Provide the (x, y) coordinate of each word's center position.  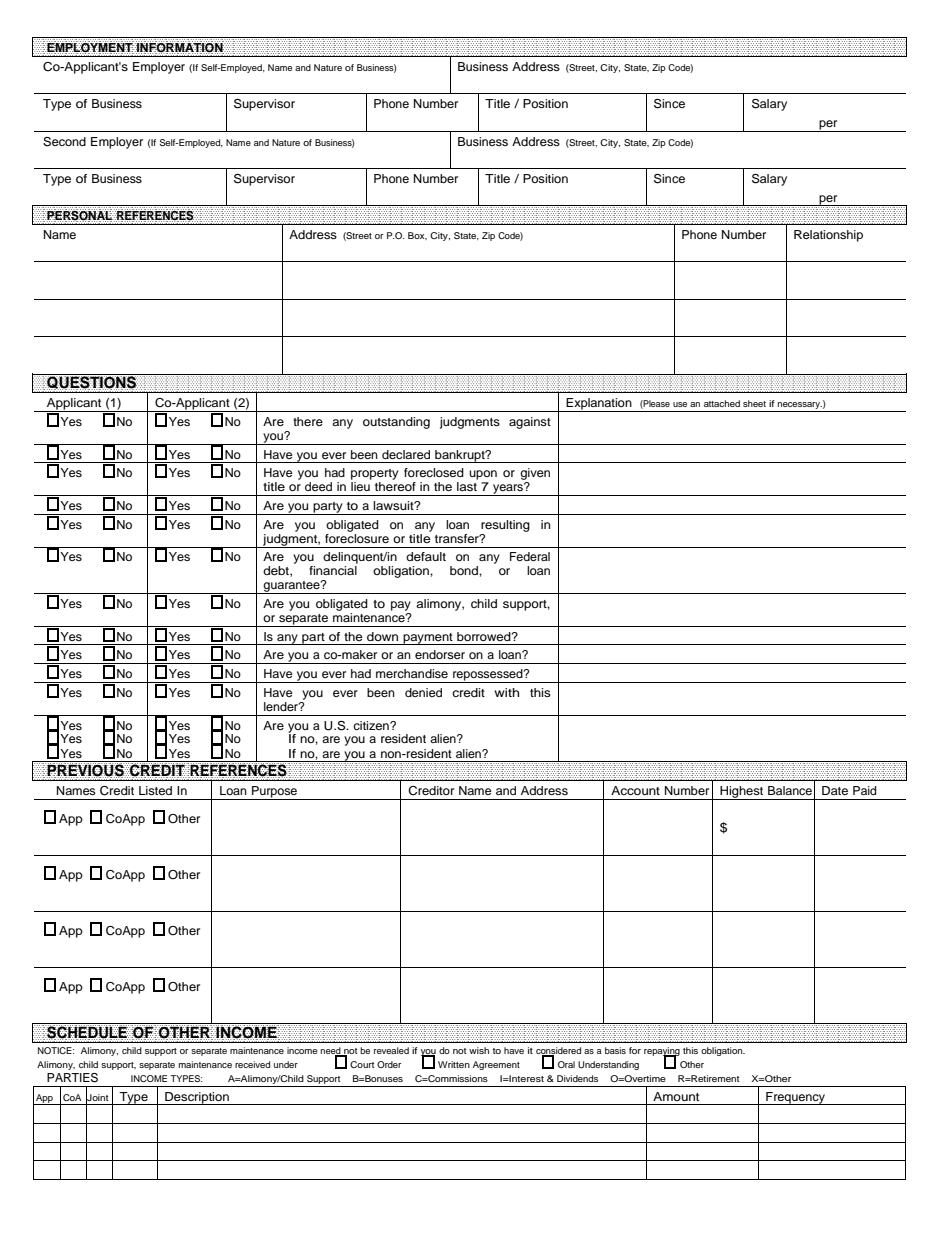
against (530, 423)
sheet (754, 403)
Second (64, 142)
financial (333, 570)
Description (197, 1098)
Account (635, 790)
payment (428, 639)
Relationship (828, 236)
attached (722, 403)
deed (318, 486)
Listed (155, 790)
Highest (742, 793)
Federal (530, 556)
